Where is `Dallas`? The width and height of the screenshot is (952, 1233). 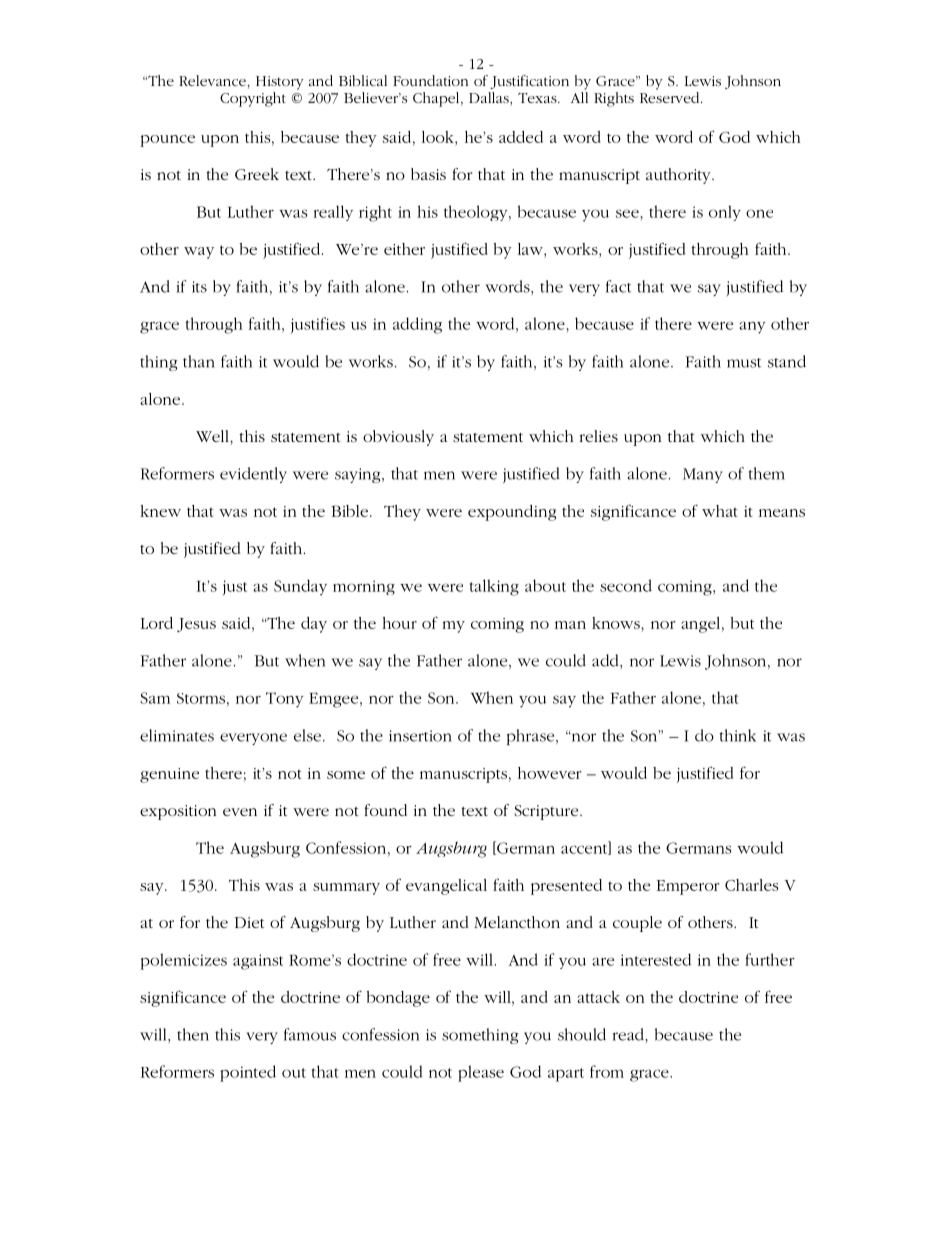 Dallas is located at coordinates (490, 99).
